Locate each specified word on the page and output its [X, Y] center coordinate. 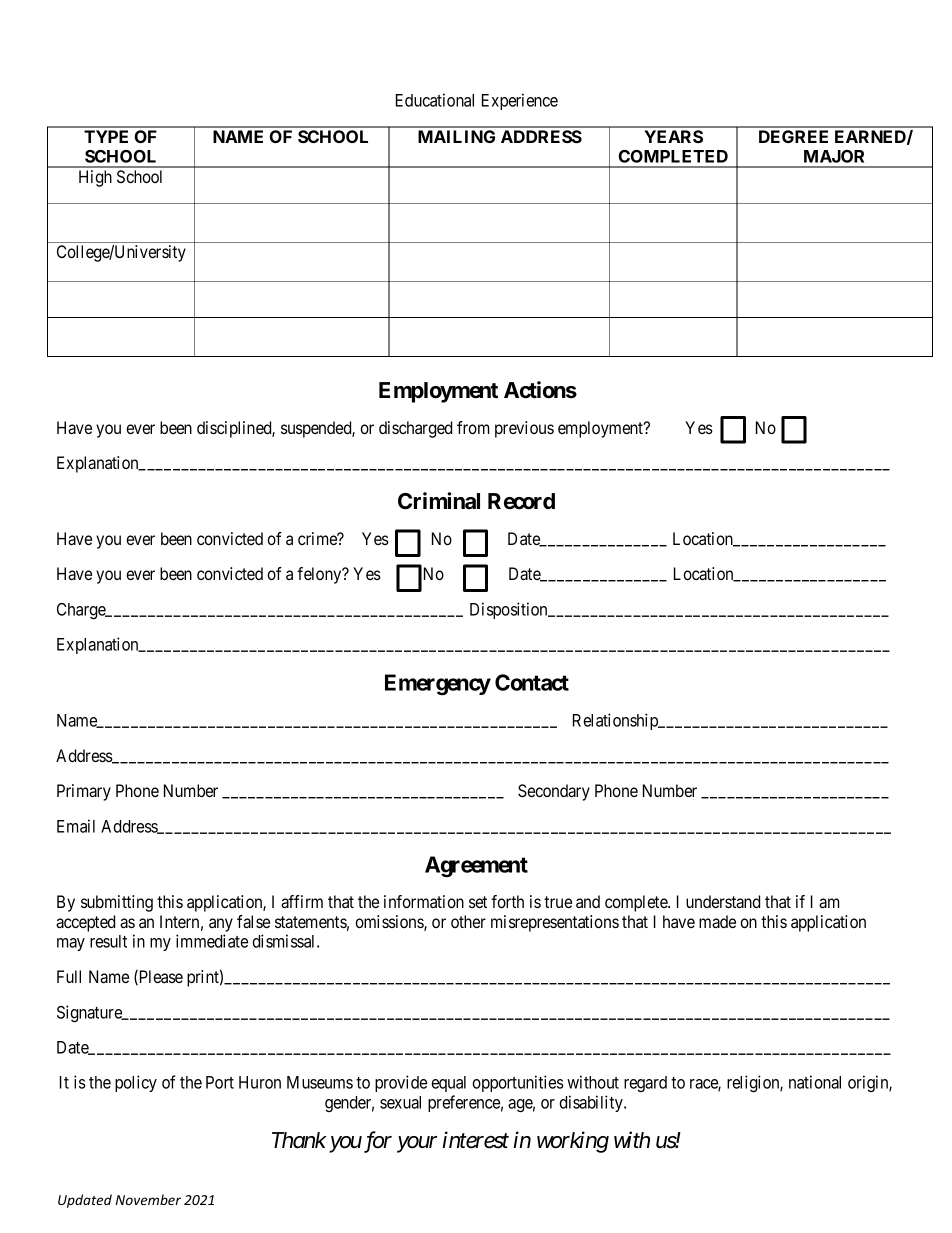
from [473, 427]
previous [524, 429]
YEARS [673, 136]
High [95, 178]
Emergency [438, 685]
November [148, 1199]
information [424, 901]
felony [320, 575]
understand [723, 901]
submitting [117, 903]
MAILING [456, 136]
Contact [532, 682]
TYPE [106, 136]
